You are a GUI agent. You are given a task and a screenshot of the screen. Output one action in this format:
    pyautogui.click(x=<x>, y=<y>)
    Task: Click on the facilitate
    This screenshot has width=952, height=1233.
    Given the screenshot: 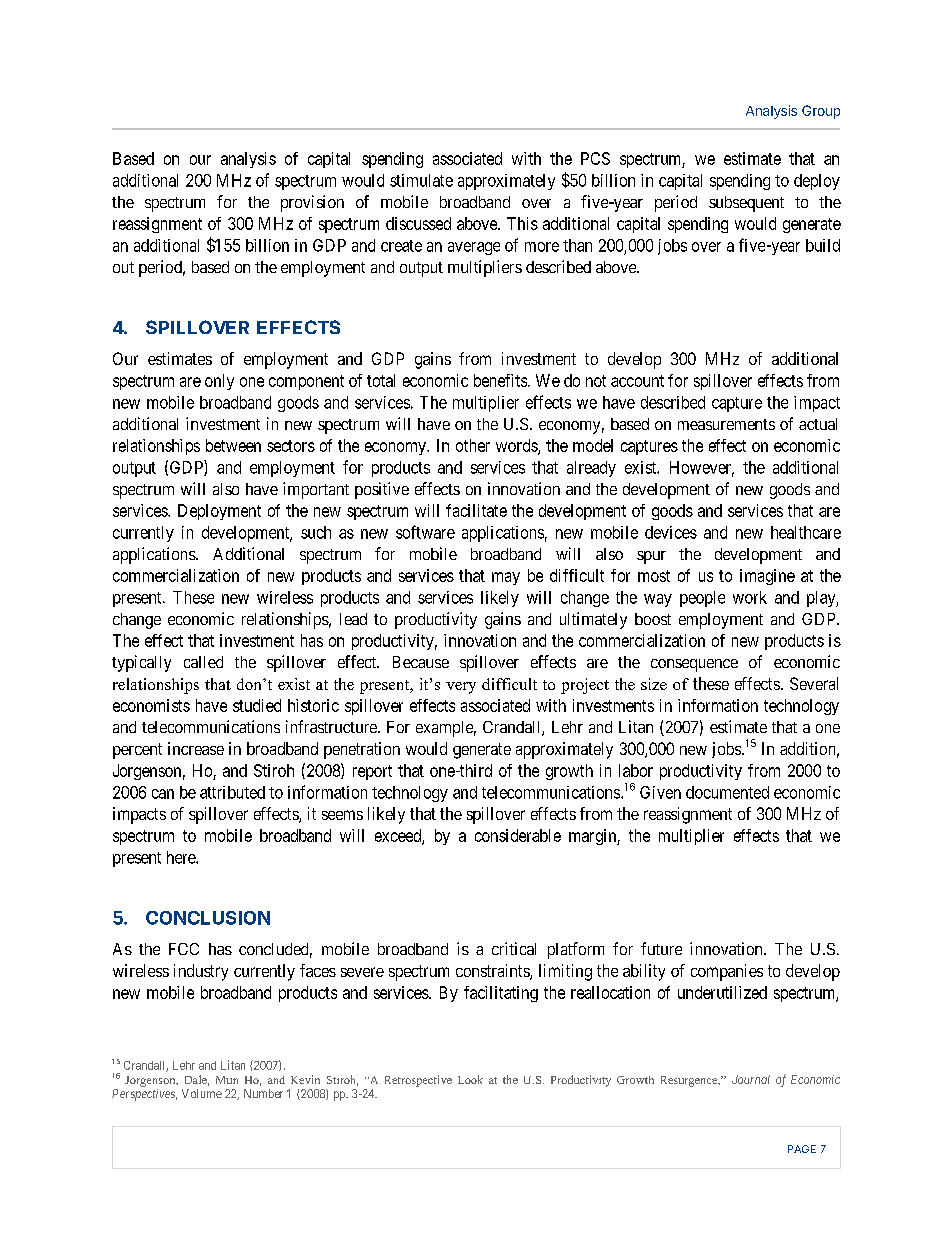 What is the action you would take?
    pyautogui.click(x=476, y=510)
